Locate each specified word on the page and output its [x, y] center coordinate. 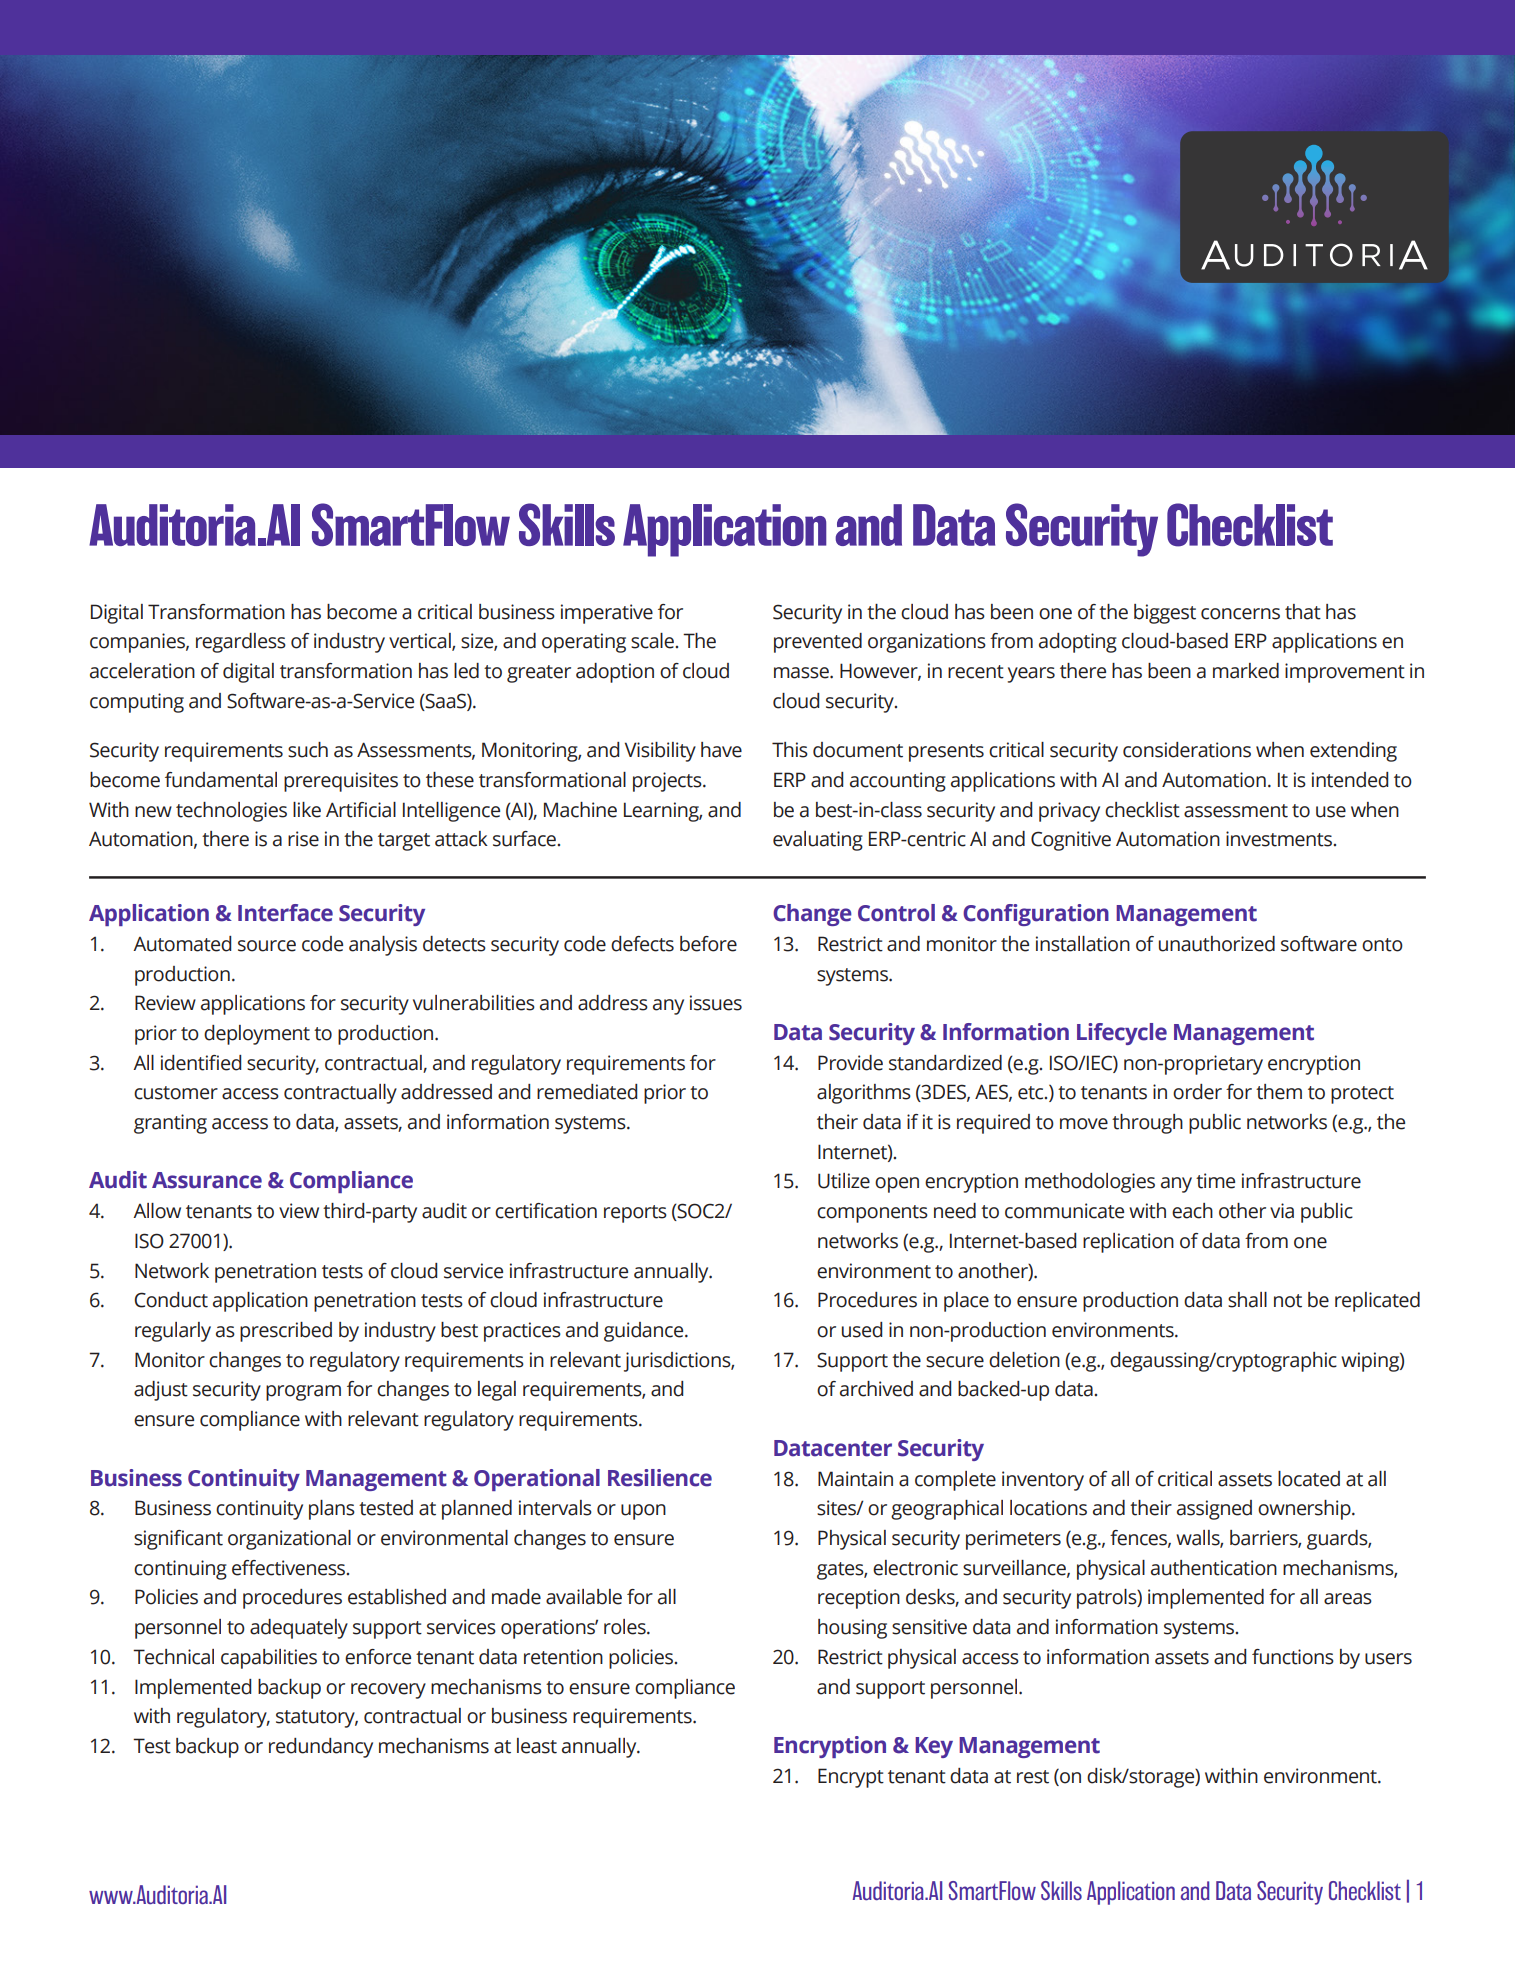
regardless [241, 643]
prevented [818, 643]
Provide [850, 1063]
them [1279, 1092]
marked [1246, 671]
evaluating [818, 841]
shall [1247, 1300]
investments [1279, 839]
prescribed [286, 1332]
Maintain [855, 1479]
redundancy [321, 1748]
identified [201, 1063]
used [862, 1330]
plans [332, 1510]
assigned [1214, 1510]
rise [303, 839]
